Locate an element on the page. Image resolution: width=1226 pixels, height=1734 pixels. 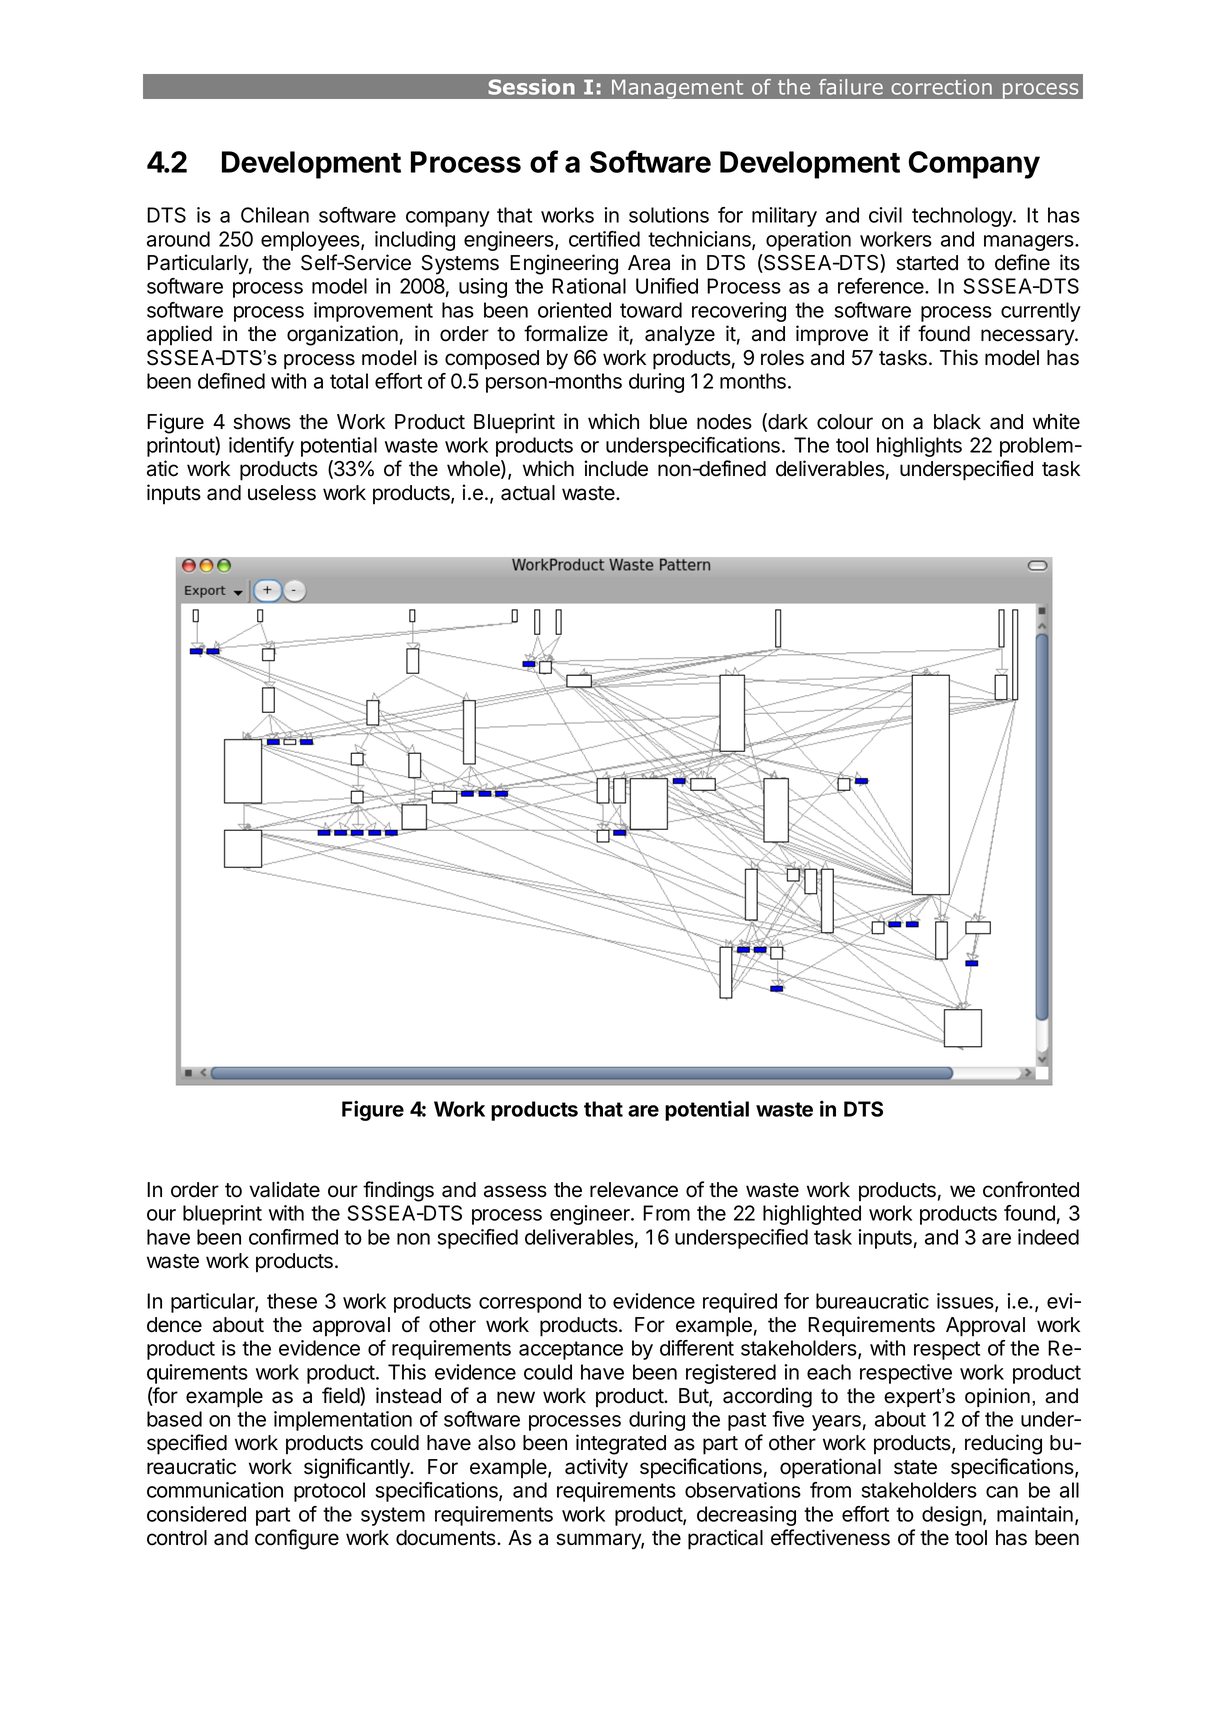
protocol is located at coordinates (329, 1492).
